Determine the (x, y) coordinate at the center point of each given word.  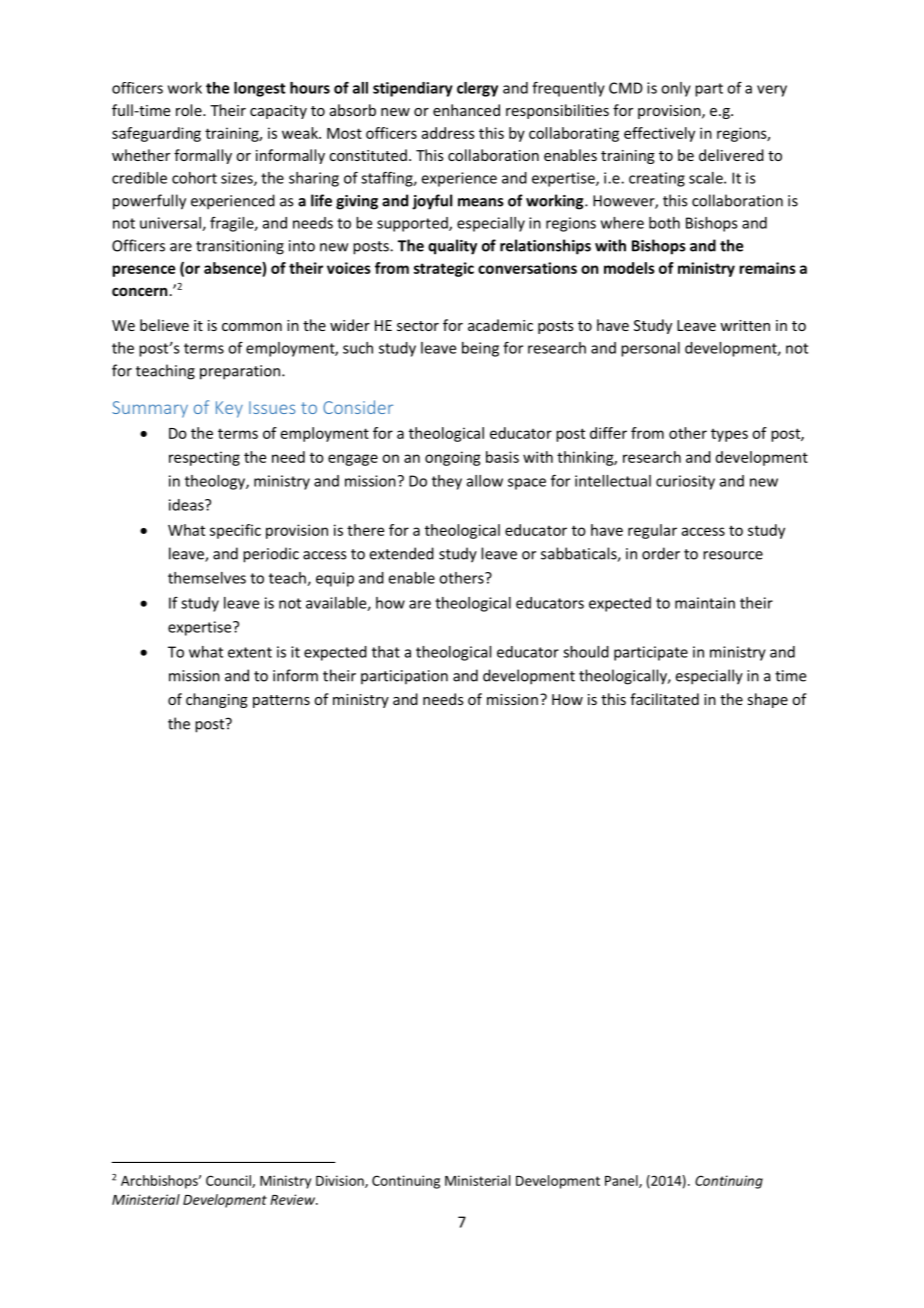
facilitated (664, 699)
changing (217, 700)
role (190, 110)
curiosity (685, 482)
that (386, 652)
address (448, 133)
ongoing (453, 458)
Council (229, 1181)
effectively (659, 134)
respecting (204, 458)
